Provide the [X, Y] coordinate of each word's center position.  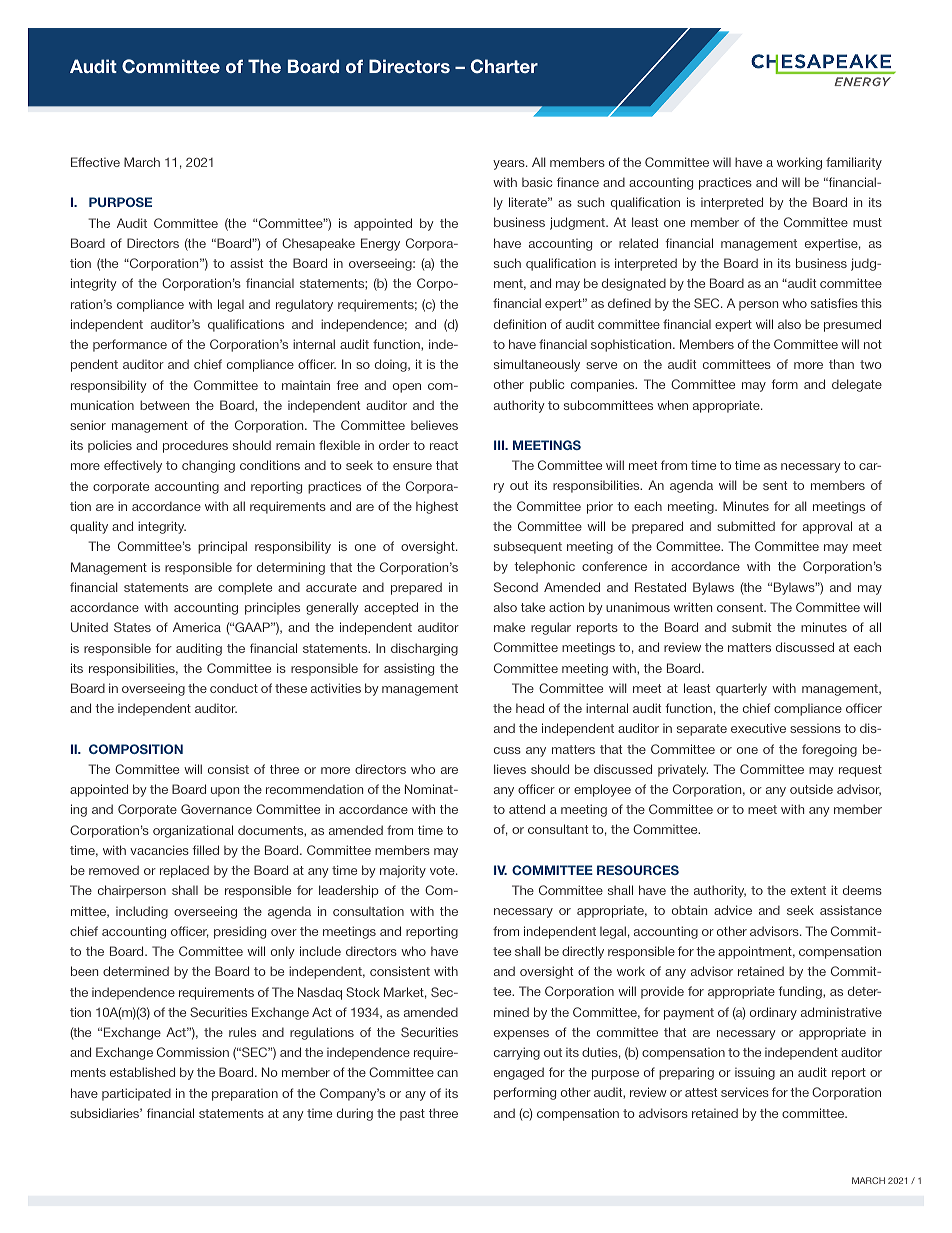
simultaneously [537, 365]
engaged [519, 1073]
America [197, 627]
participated [136, 1094]
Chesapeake [318, 244]
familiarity [854, 163]
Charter [504, 66]
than [841, 364]
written [693, 607]
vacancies [159, 850]
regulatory [304, 305]
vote [443, 870]
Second [516, 587]
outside [811, 789]
